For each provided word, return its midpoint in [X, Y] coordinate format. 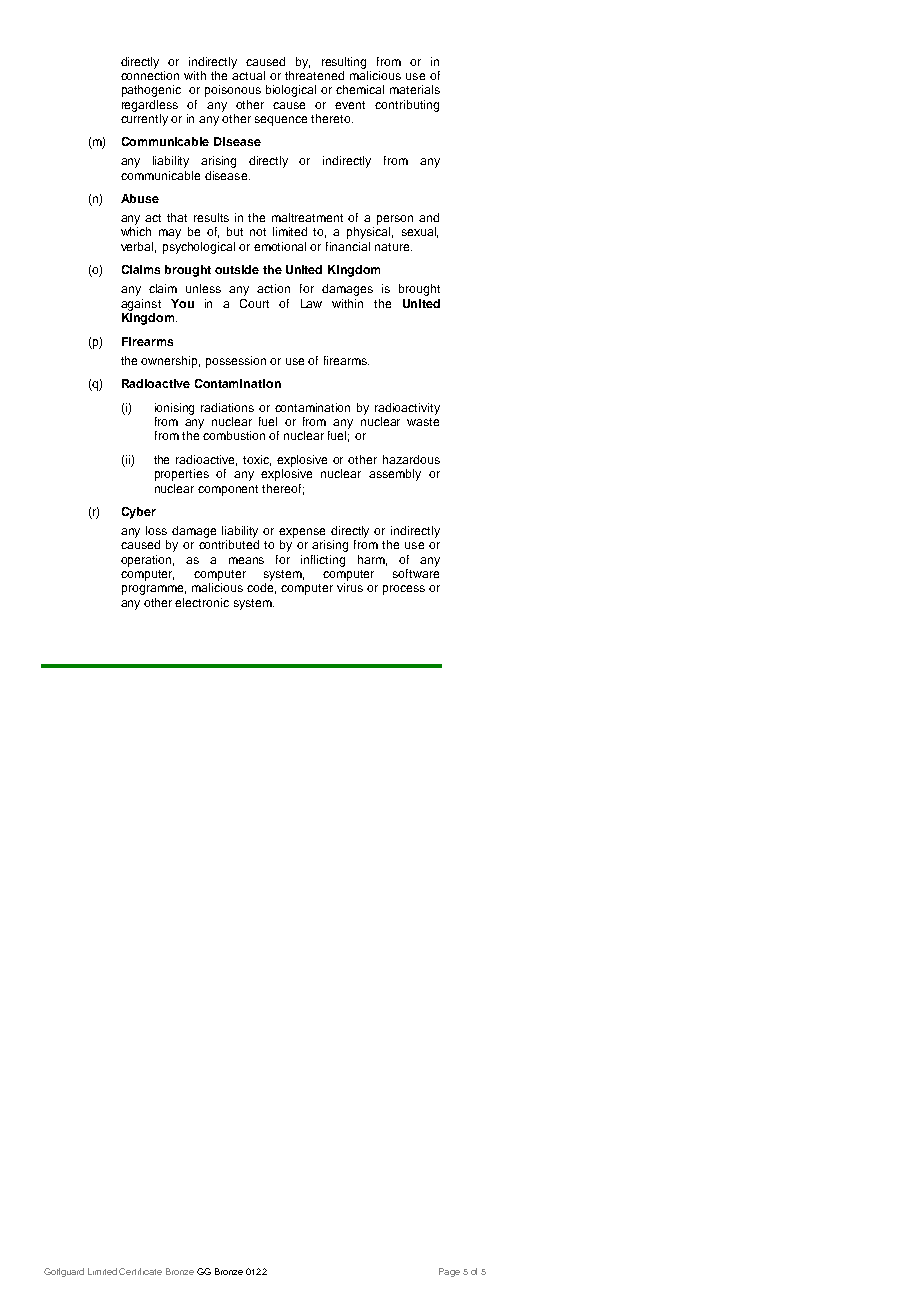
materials [415, 89]
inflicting [323, 561]
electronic [202, 602]
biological [291, 91]
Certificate [140, 1271]
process [404, 590]
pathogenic [151, 91]
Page [449, 1272]
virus [350, 587]
